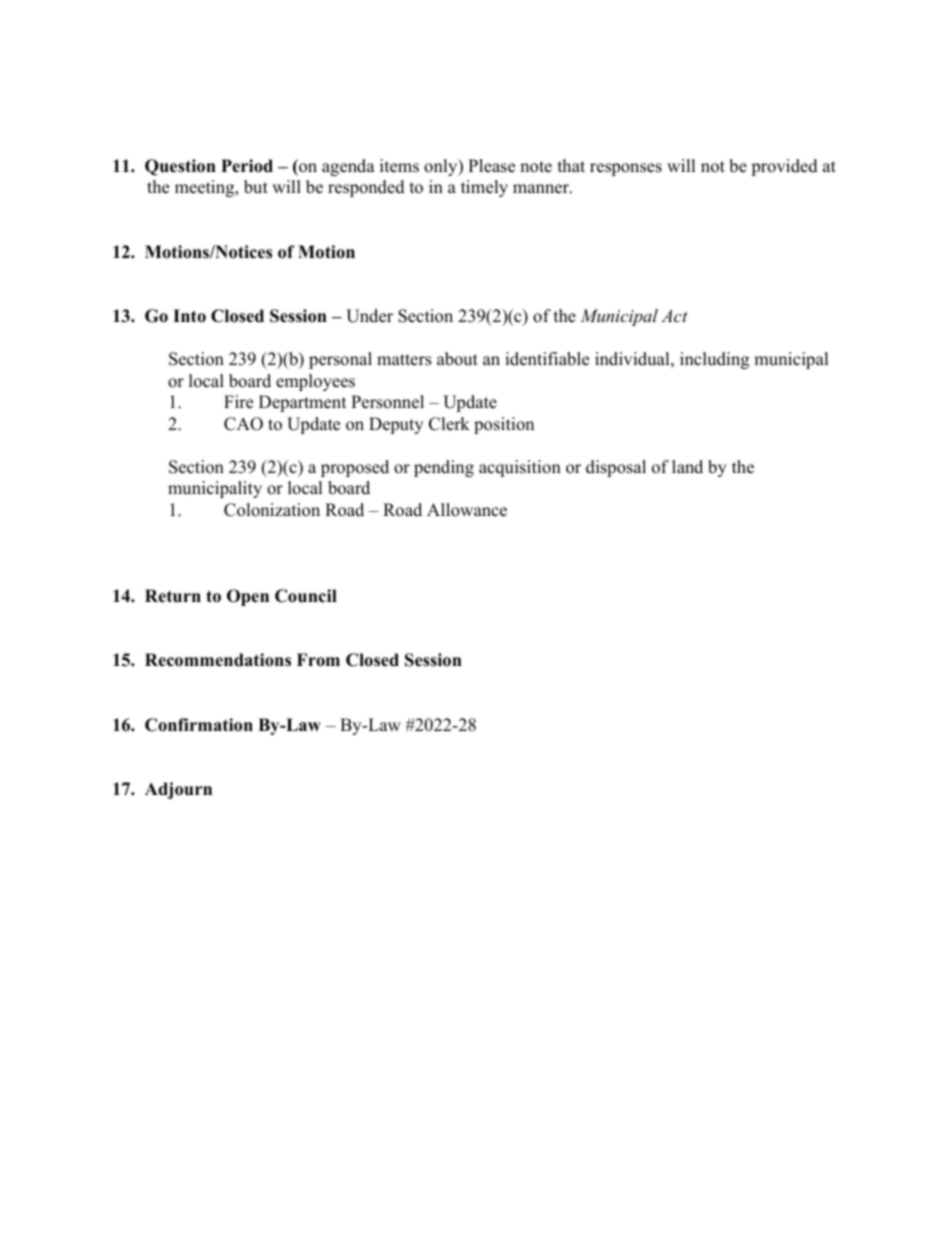  I want to click on provided, so click(784, 167).
